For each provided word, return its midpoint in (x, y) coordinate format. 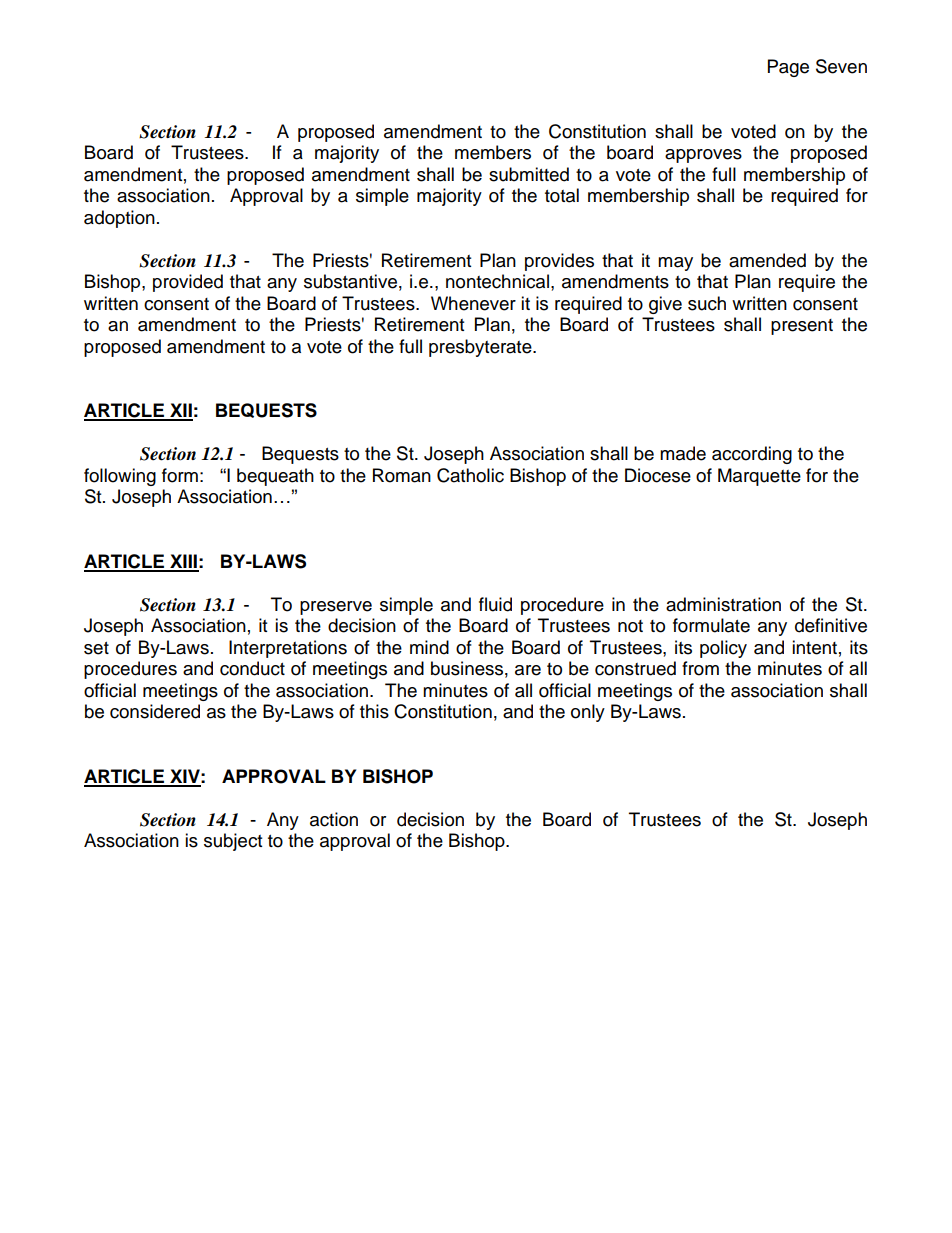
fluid (495, 604)
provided (188, 283)
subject (233, 842)
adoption (119, 219)
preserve (336, 608)
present (802, 327)
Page (788, 68)
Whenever (473, 303)
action (334, 819)
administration (723, 604)
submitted (529, 174)
